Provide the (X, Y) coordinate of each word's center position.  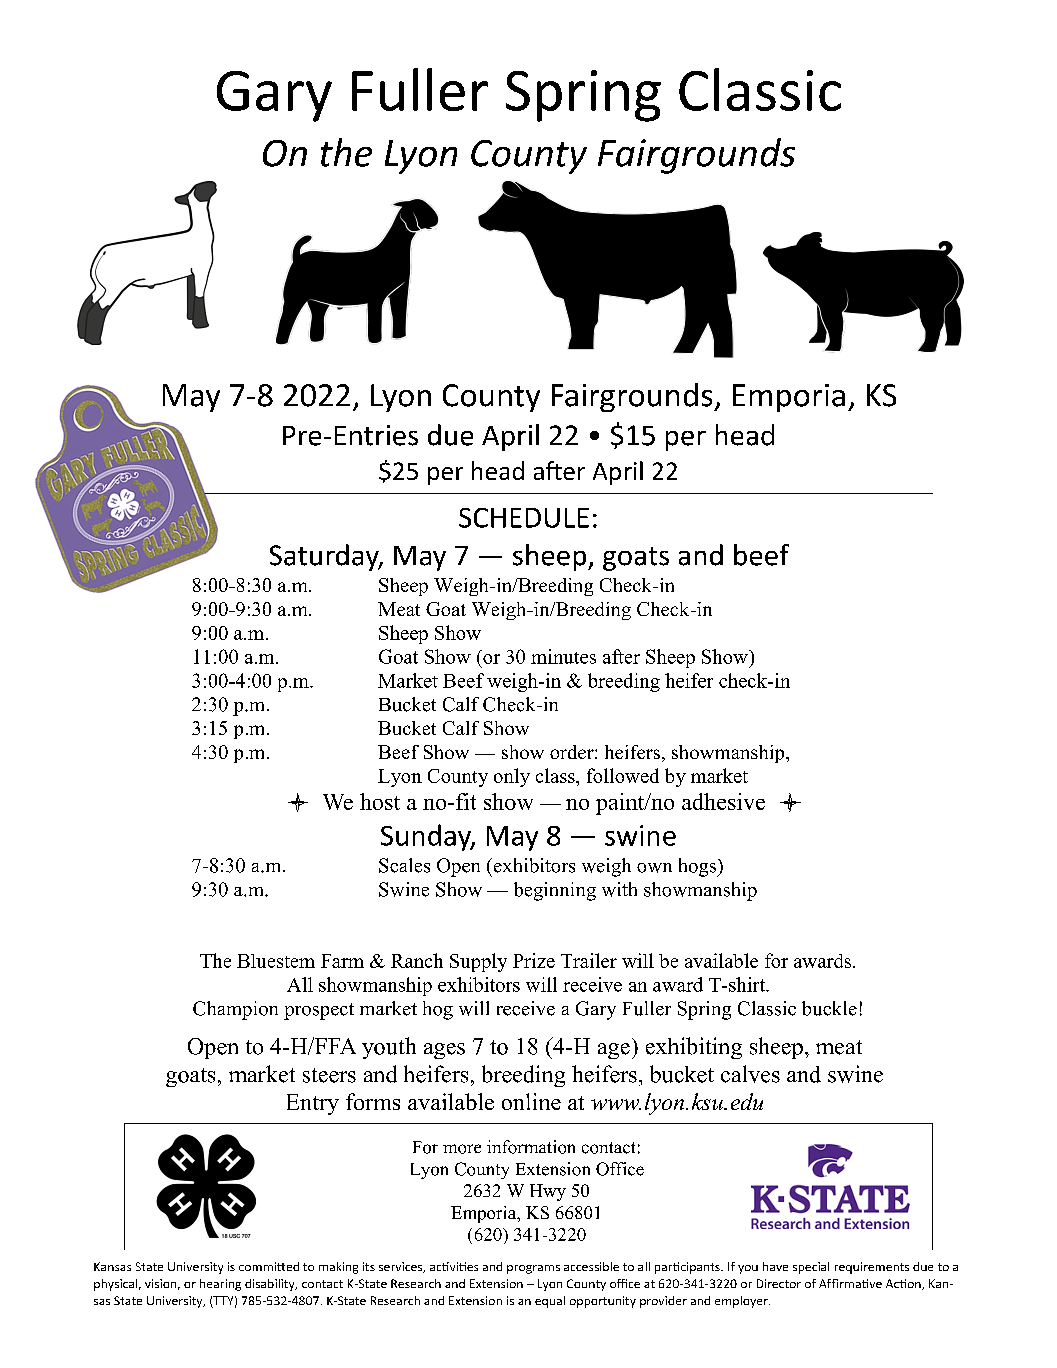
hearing (220, 1285)
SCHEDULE (524, 518)
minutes (563, 656)
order (573, 752)
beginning (555, 891)
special (811, 1268)
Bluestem (276, 961)
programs (533, 1269)
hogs (699, 867)
